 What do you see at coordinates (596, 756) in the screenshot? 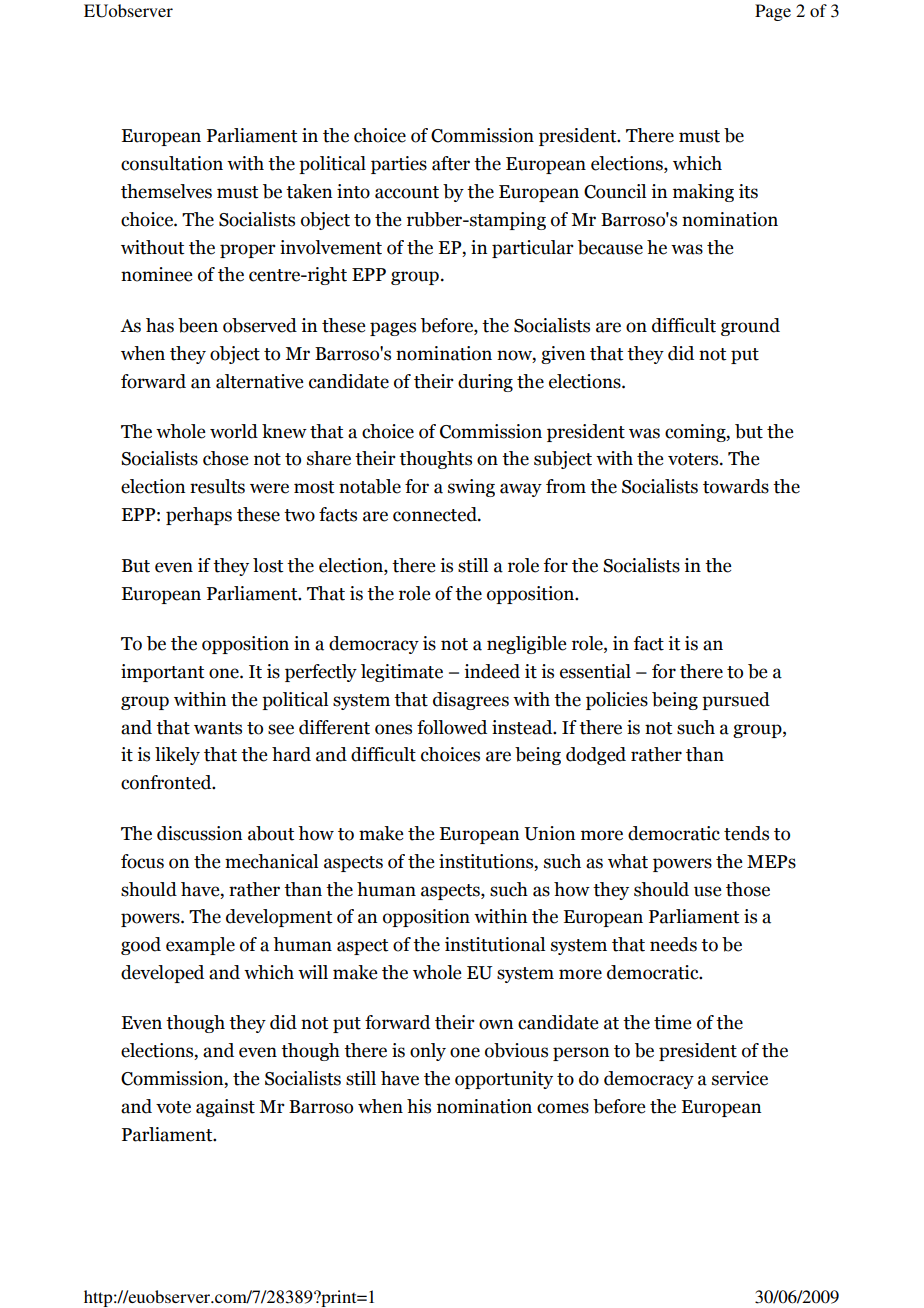
I see `dodged` at bounding box center [596, 756].
